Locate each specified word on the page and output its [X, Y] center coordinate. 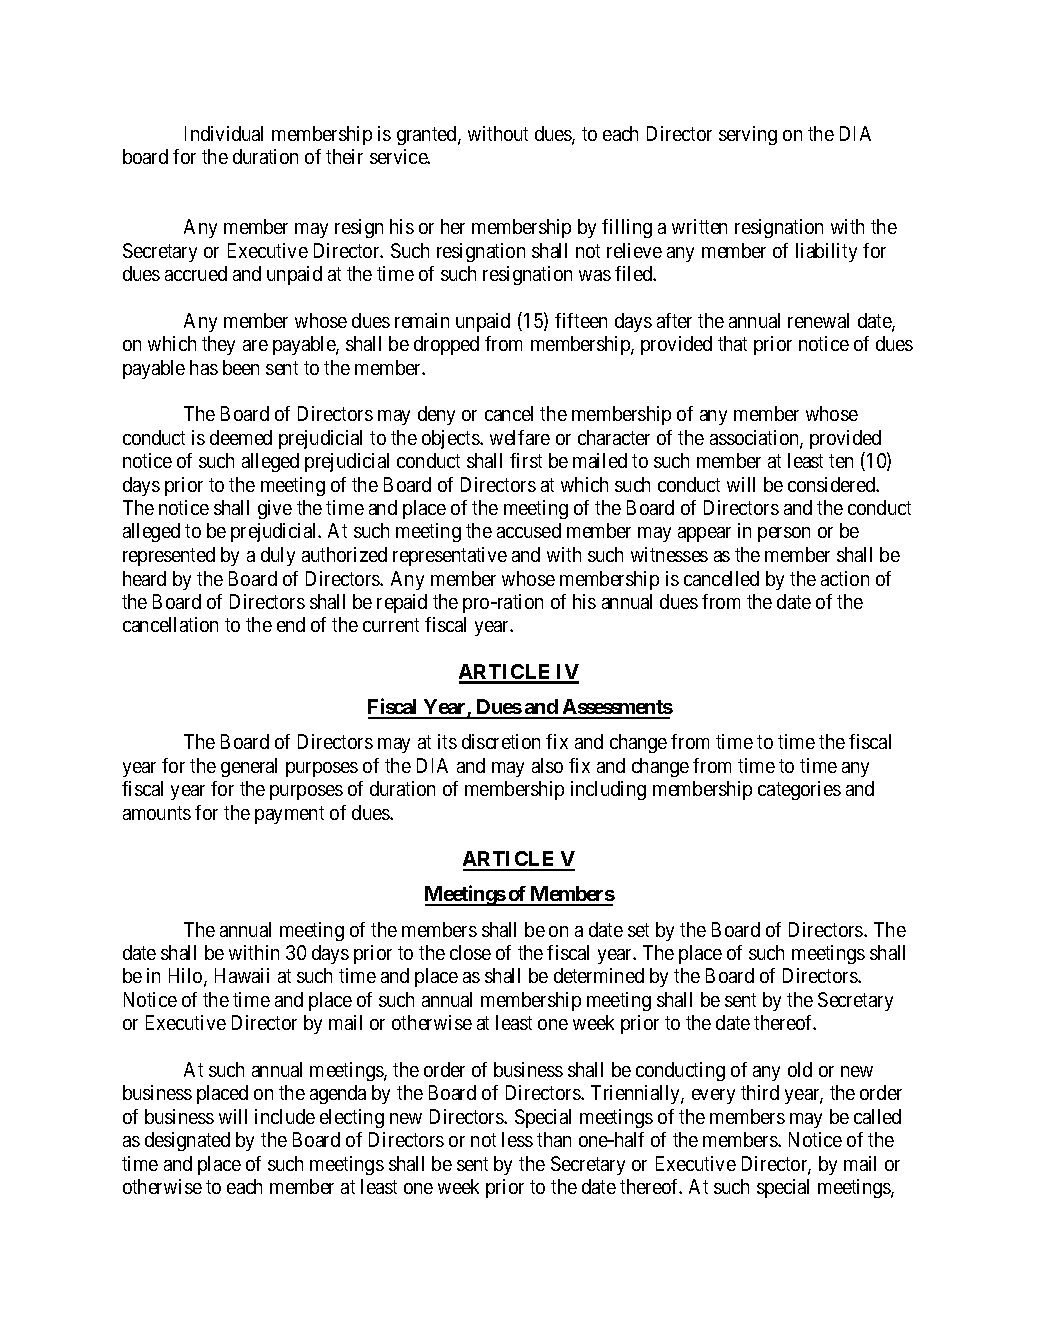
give [275, 509]
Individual [224, 133]
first [526, 460]
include [285, 1116]
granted [428, 135]
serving [748, 135]
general [249, 767]
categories [799, 790]
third [760, 1092]
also [547, 765]
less [517, 1139]
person [784, 534]
